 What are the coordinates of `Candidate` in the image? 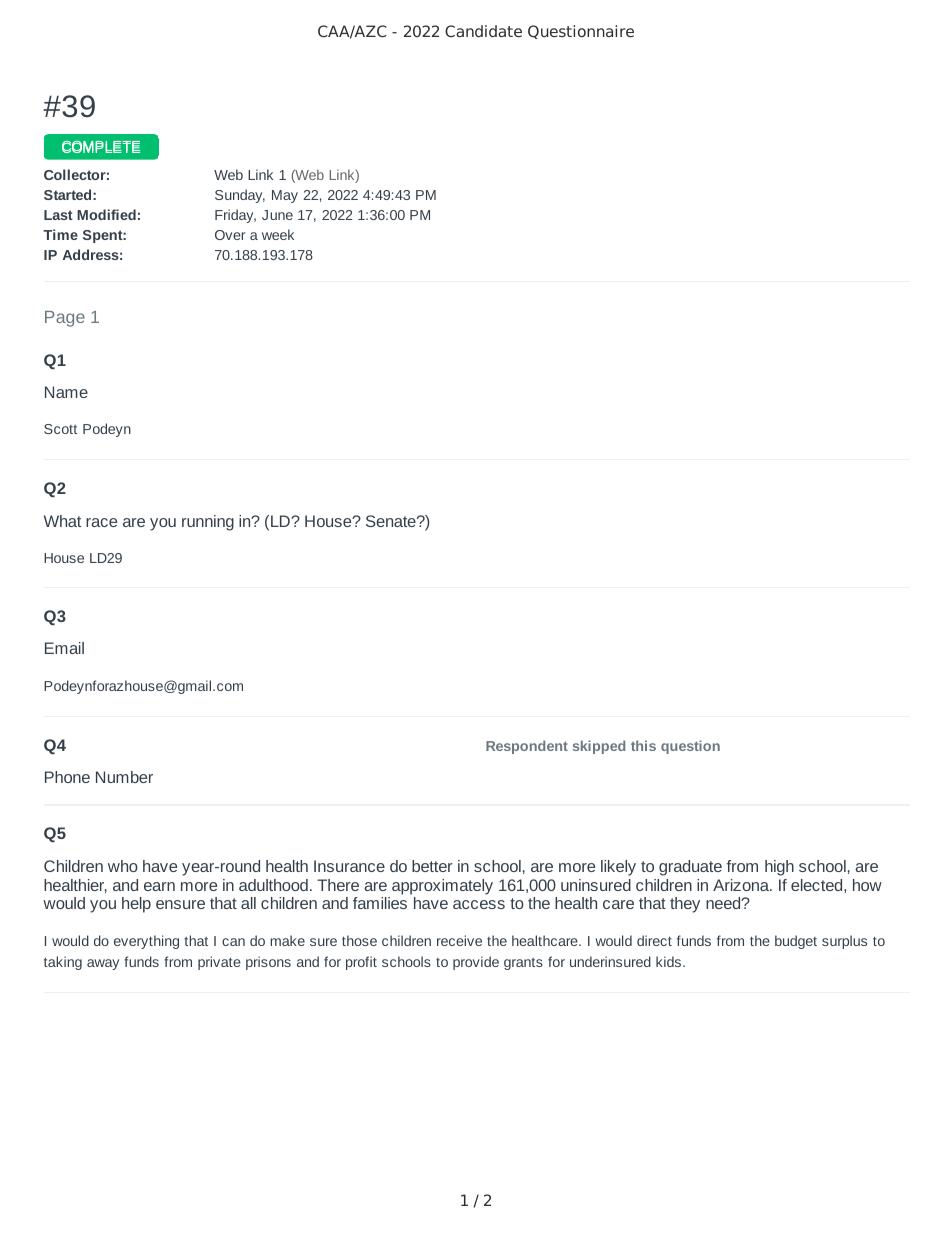 It's located at (483, 31).
